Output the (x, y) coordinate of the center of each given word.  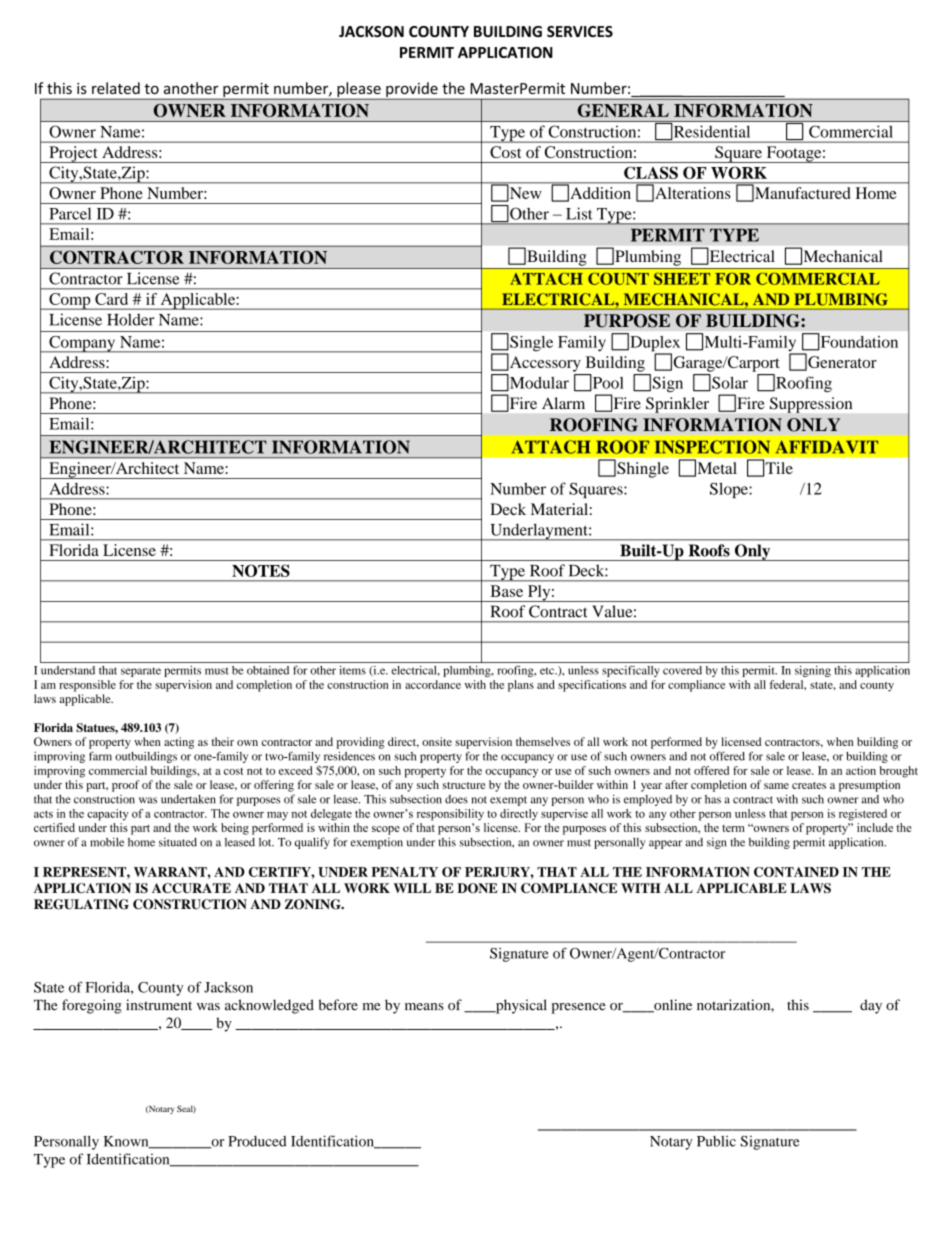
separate (141, 672)
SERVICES (580, 31)
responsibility (450, 815)
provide (412, 89)
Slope (730, 490)
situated (178, 842)
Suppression (811, 405)
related (116, 88)
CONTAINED (796, 872)
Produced (257, 1141)
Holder (131, 319)
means (424, 1007)
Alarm (563, 403)
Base (506, 591)
